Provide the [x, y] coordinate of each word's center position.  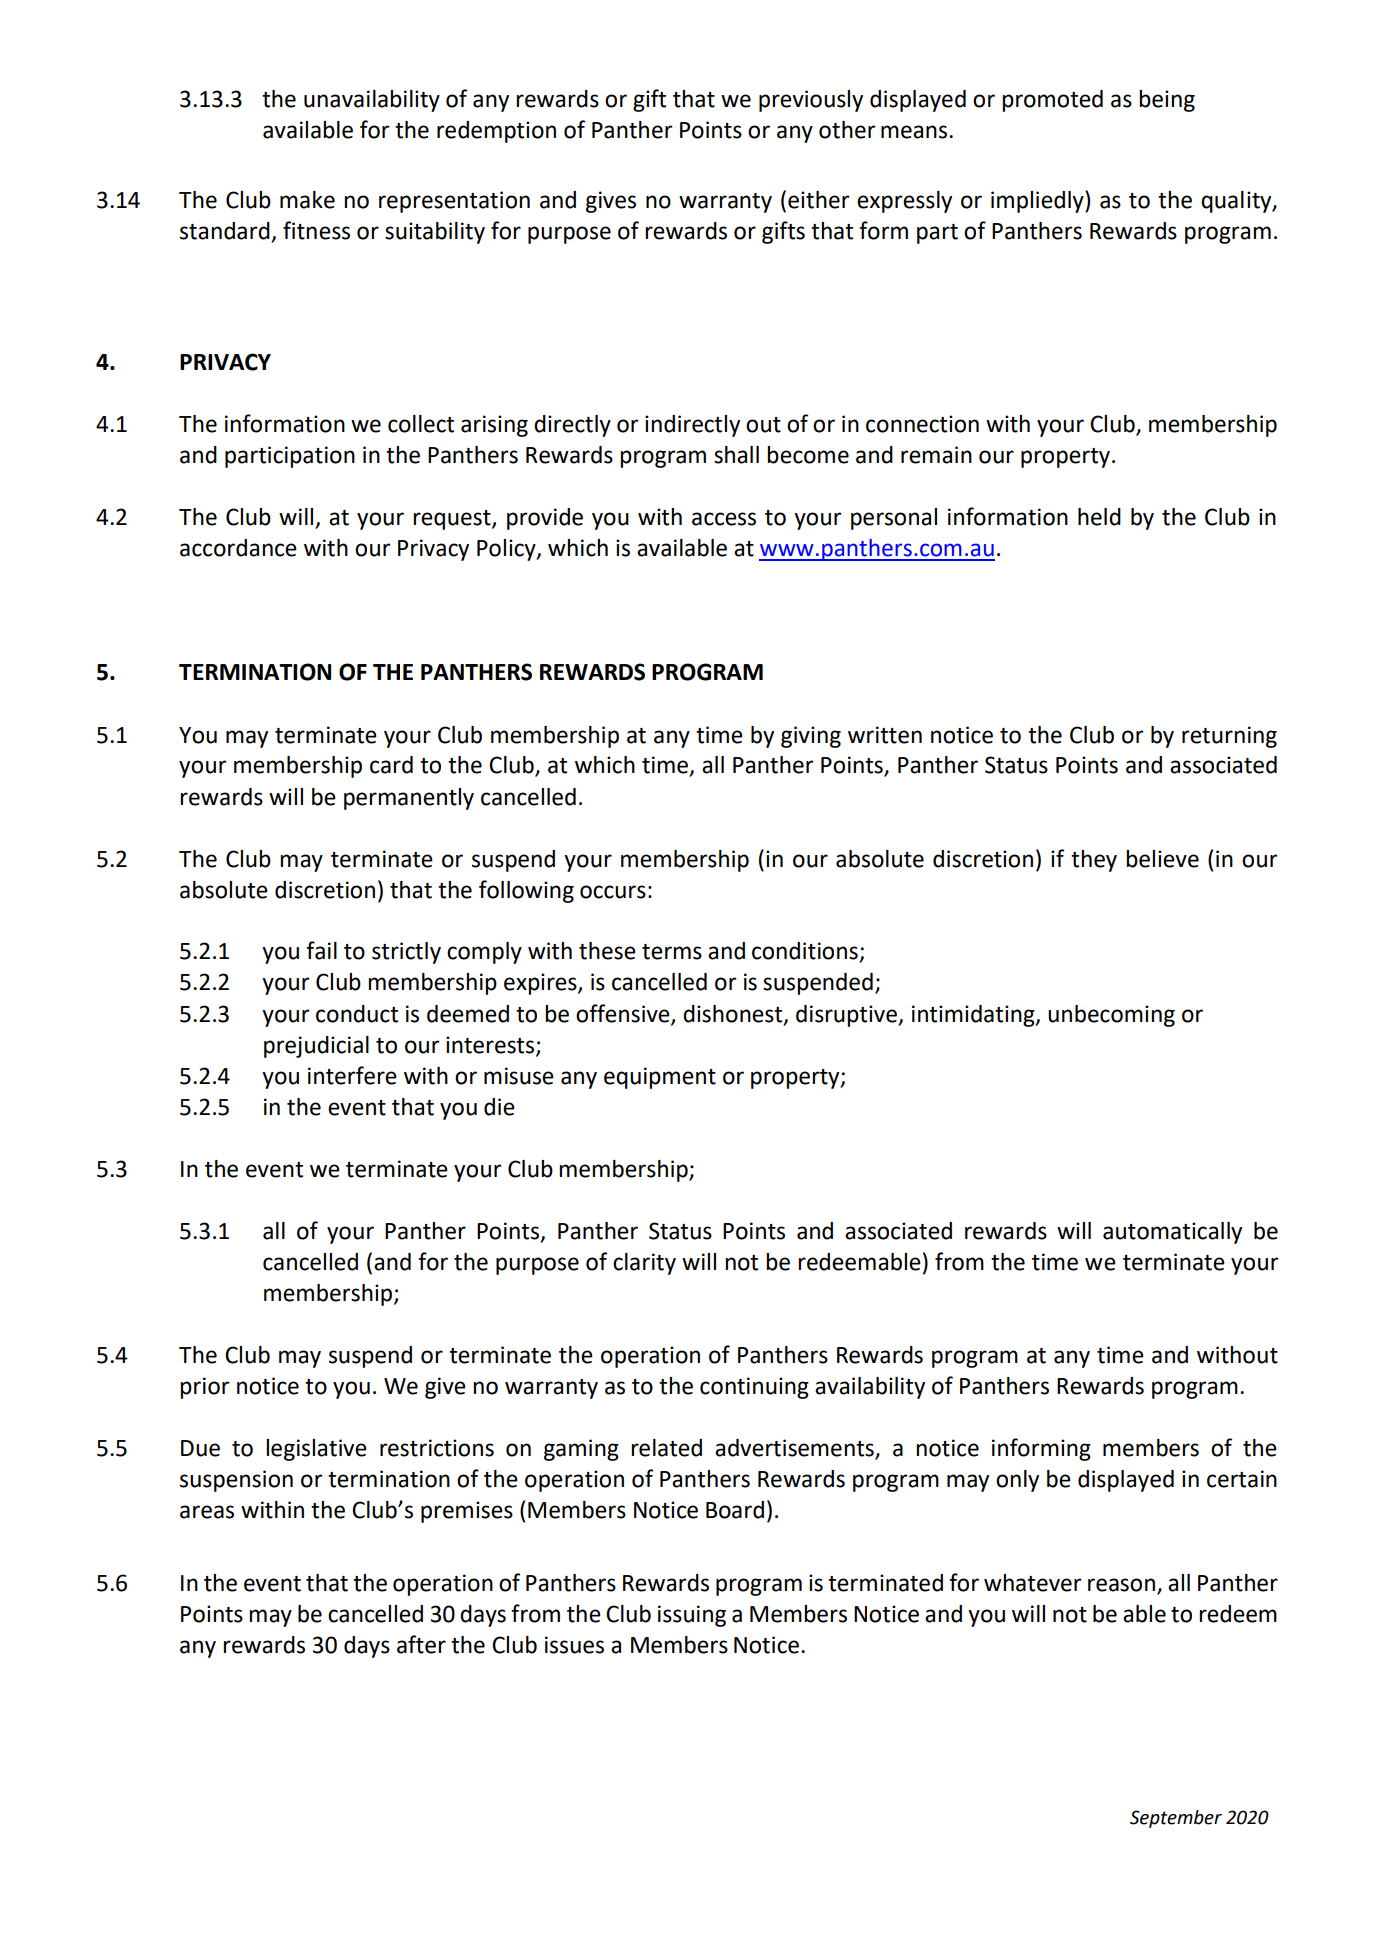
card [391, 765]
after [421, 1644]
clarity [644, 1264]
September [1176, 1819]
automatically [1172, 1233]
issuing [692, 1616]
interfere [352, 1075]
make [307, 200]
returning [1229, 737]
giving [811, 737]
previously [811, 101]
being [1167, 101]
